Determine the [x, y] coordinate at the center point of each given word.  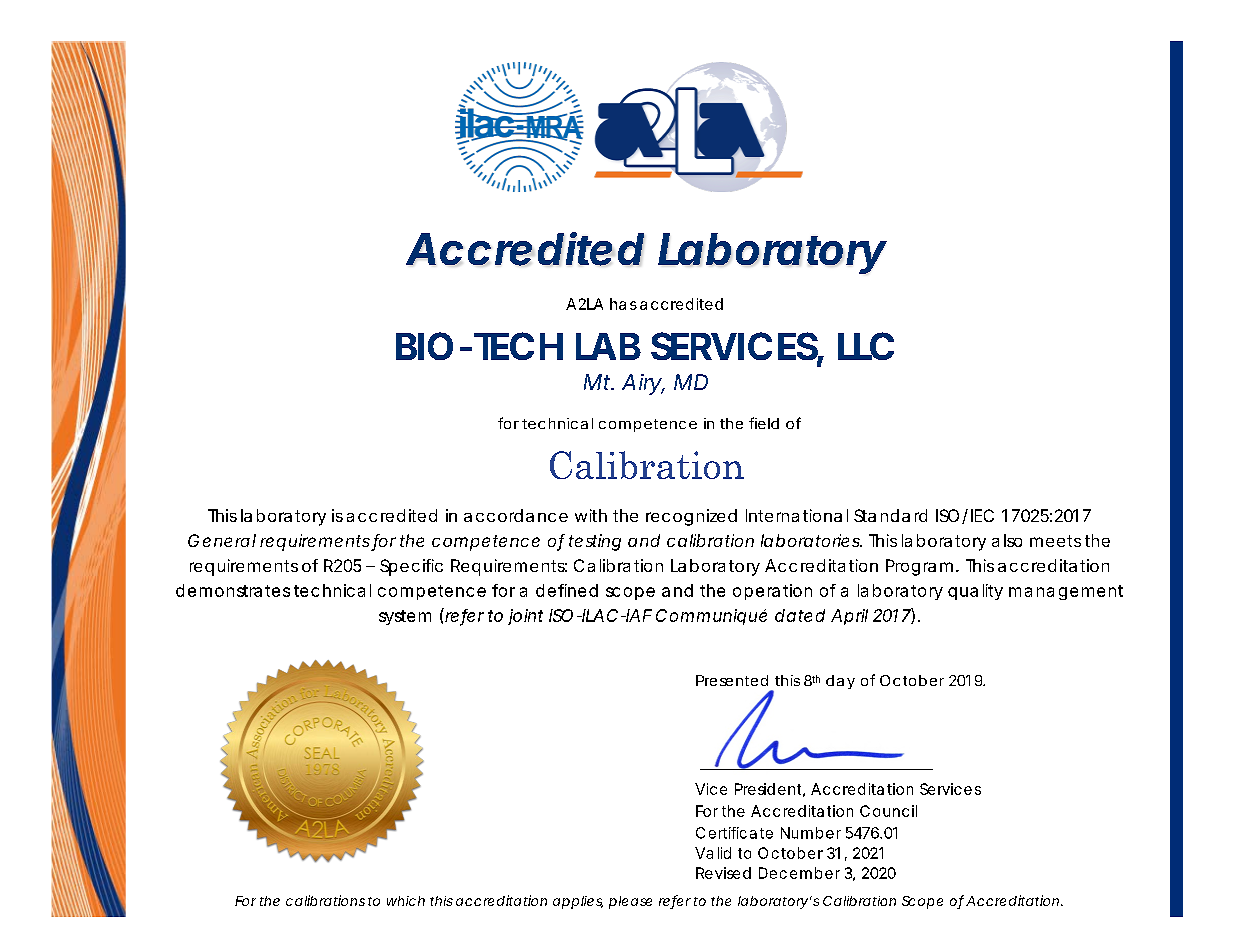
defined [567, 590]
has [623, 304]
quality [975, 592]
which [406, 901]
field [764, 423]
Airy [642, 384]
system [405, 617]
